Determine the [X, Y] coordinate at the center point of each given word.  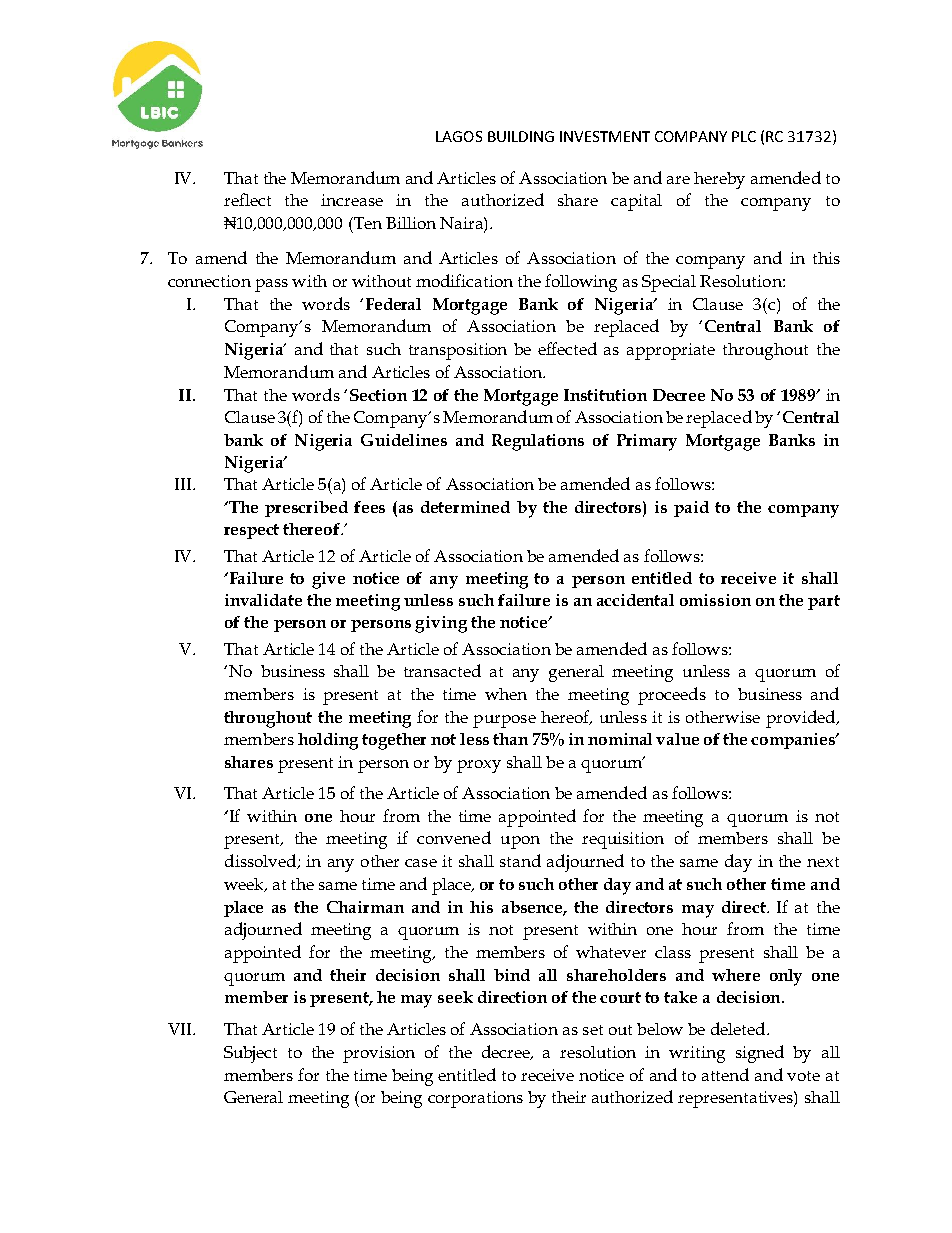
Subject [250, 1054]
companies [794, 741]
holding [328, 741]
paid [691, 509]
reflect [247, 199]
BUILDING [521, 136]
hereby [719, 180]
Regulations [538, 442]
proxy [479, 766]
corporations [475, 1099]
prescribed [306, 509]
